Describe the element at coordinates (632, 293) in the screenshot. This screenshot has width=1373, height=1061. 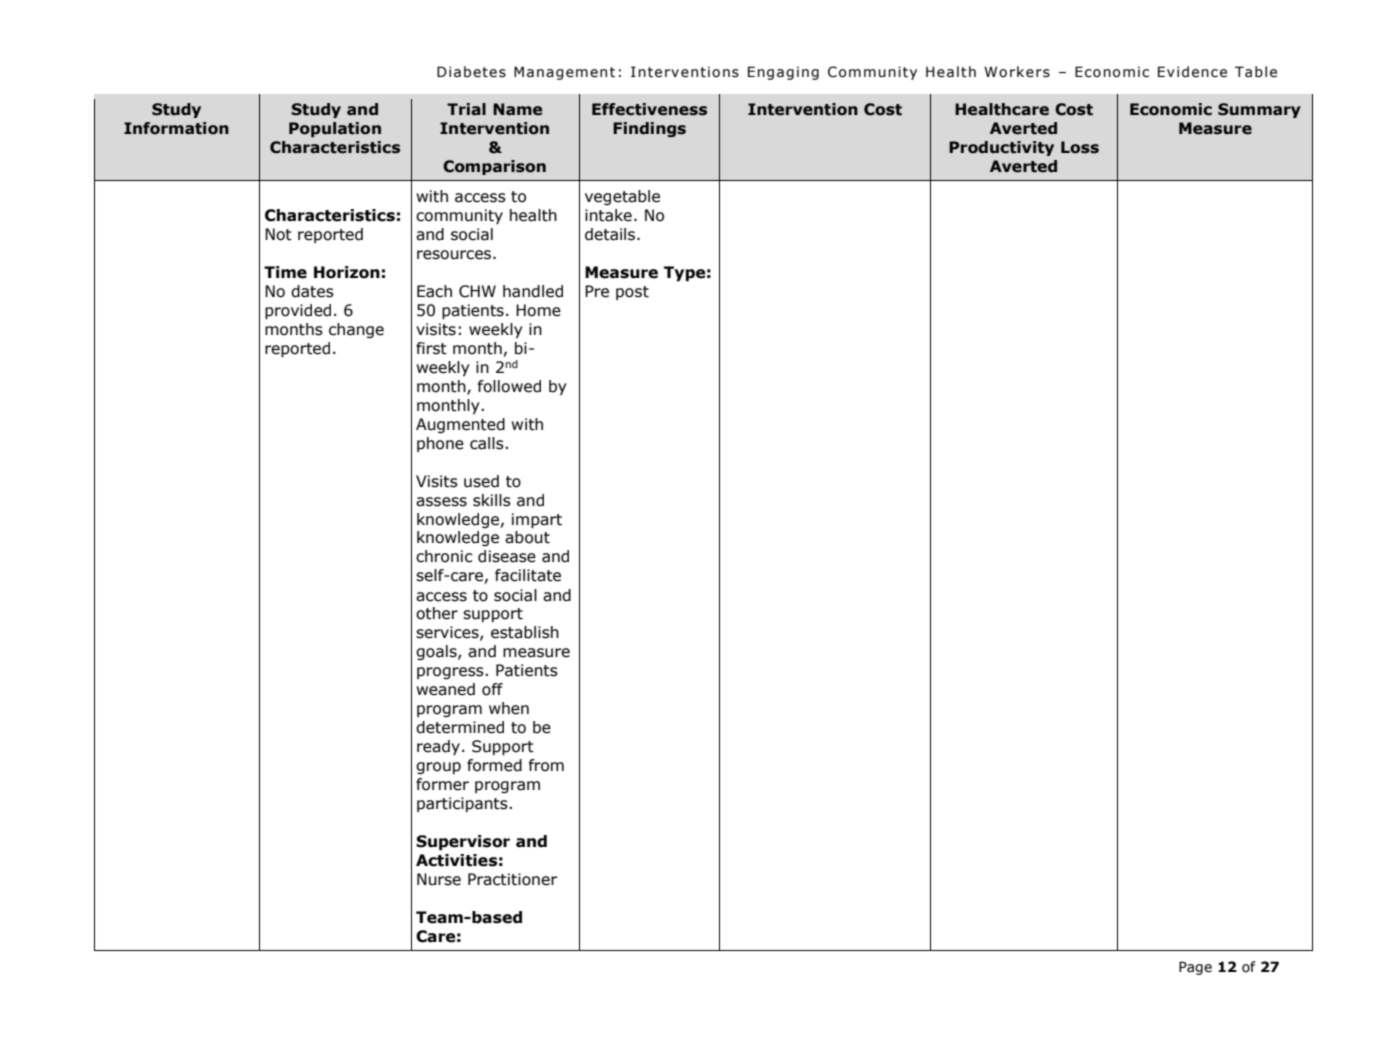
I see `post` at that location.
